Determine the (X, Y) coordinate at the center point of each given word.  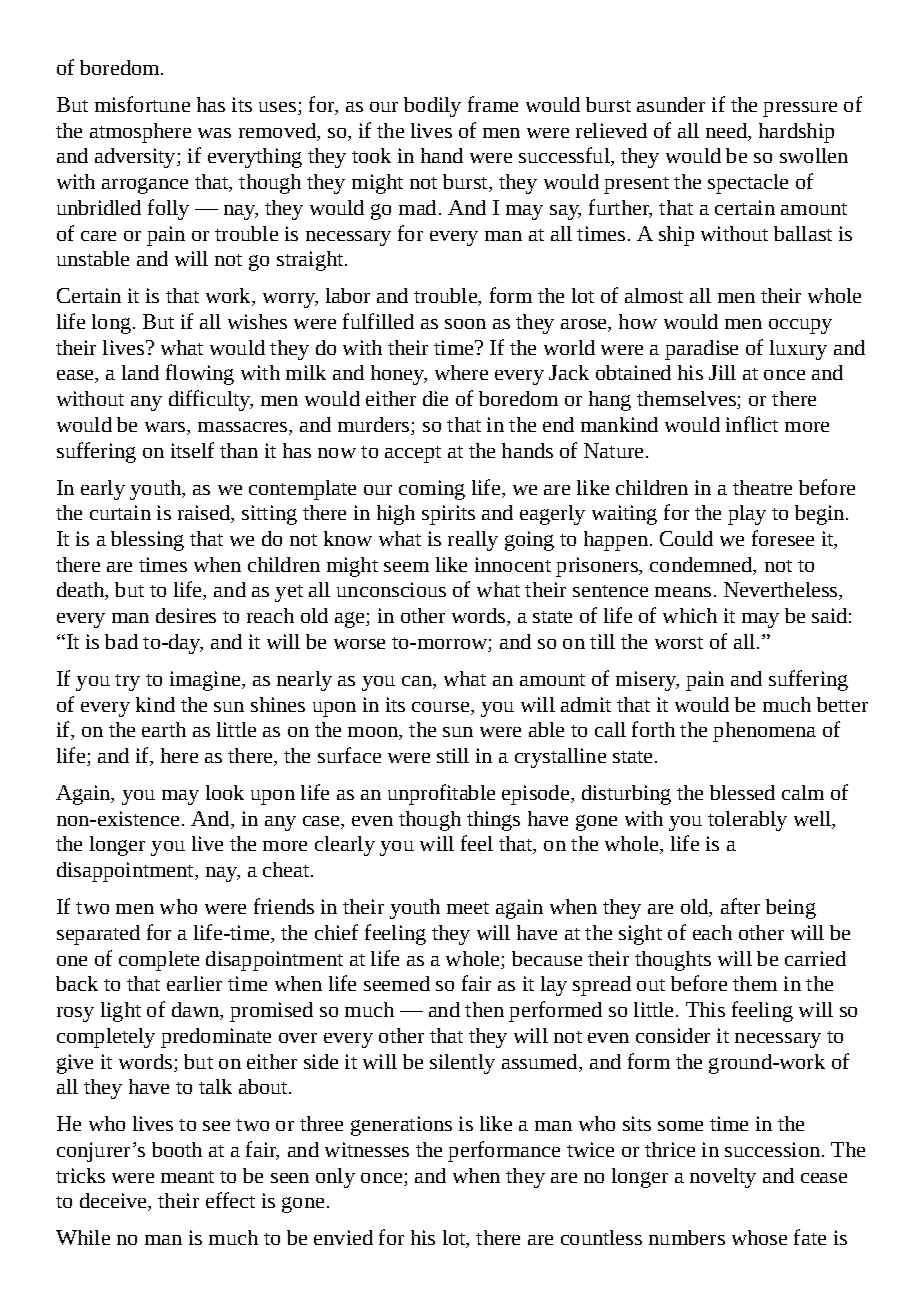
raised (205, 514)
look (225, 792)
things (493, 821)
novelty (723, 1178)
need (727, 130)
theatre (762, 487)
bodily (432, 107)
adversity (136, 158)
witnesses (367, 1149)
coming (432, 490)
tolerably (747, 821)
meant (187, 1177)
